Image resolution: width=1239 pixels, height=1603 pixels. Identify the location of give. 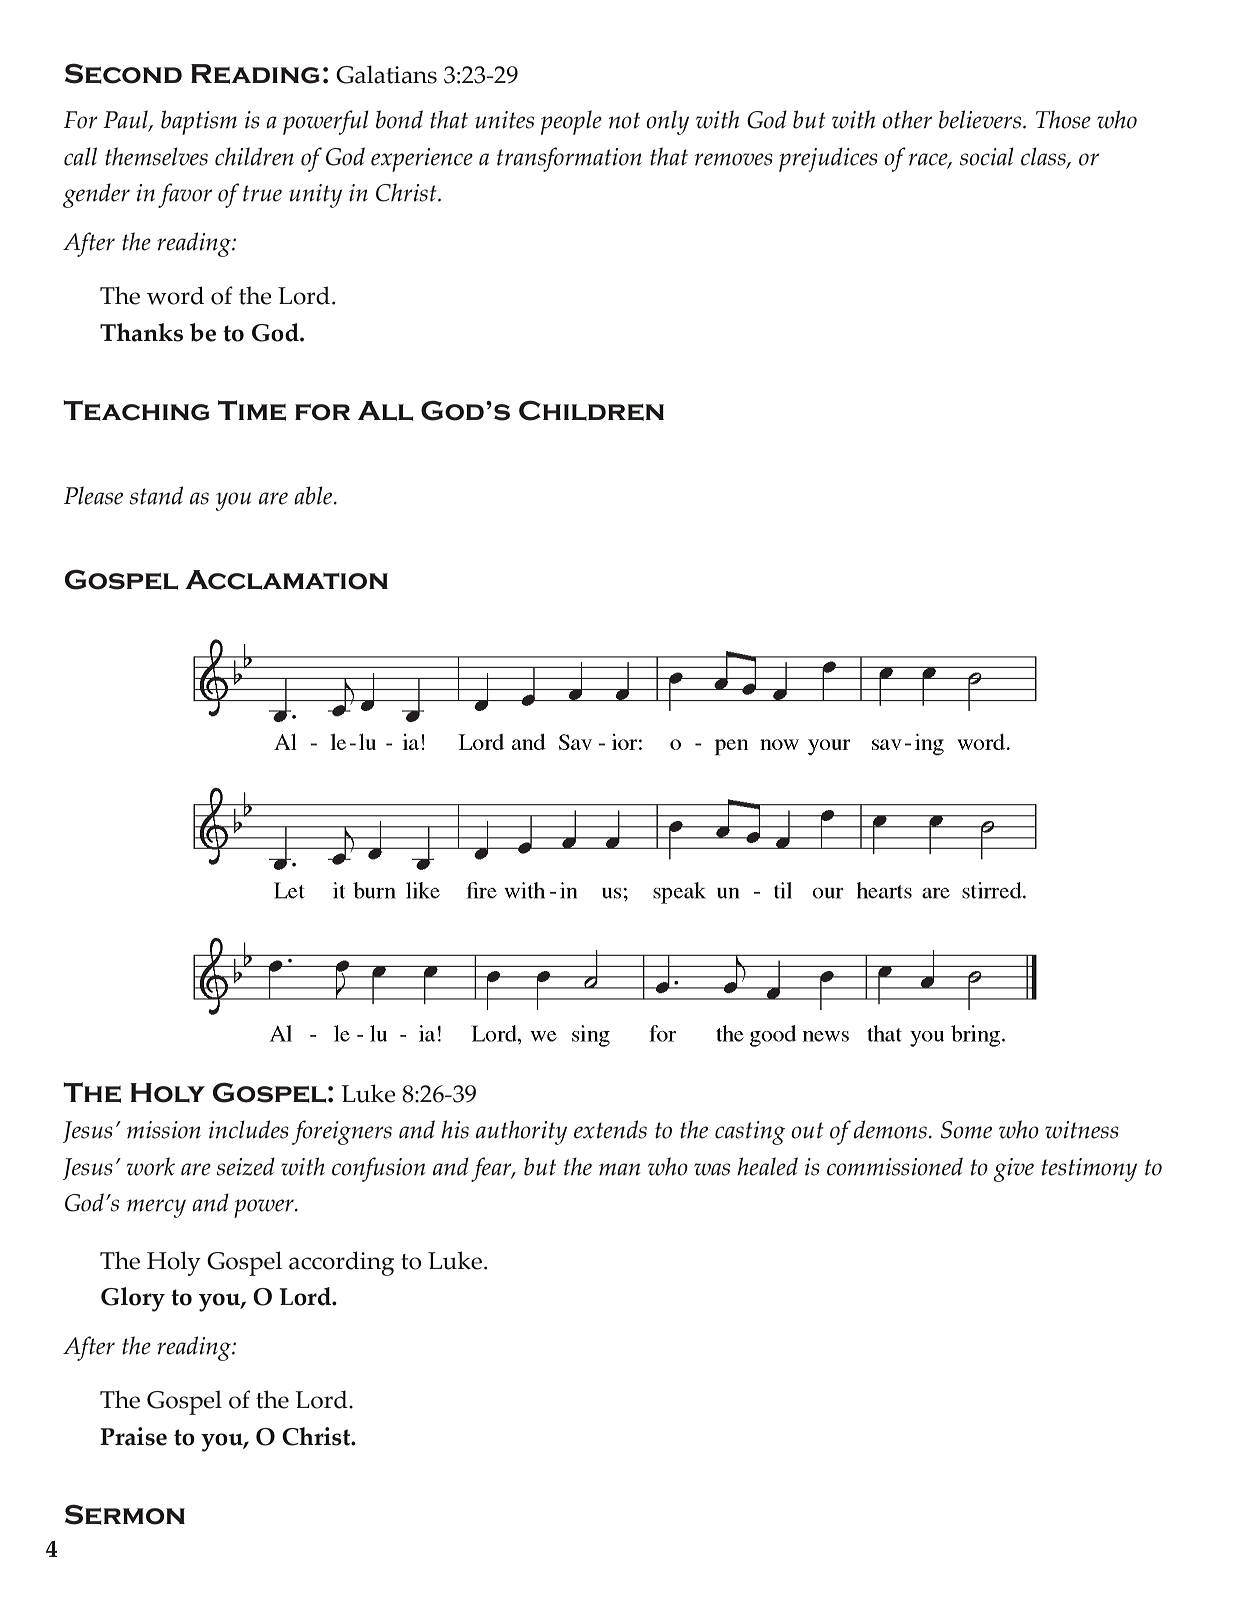
(1013, 1170).
